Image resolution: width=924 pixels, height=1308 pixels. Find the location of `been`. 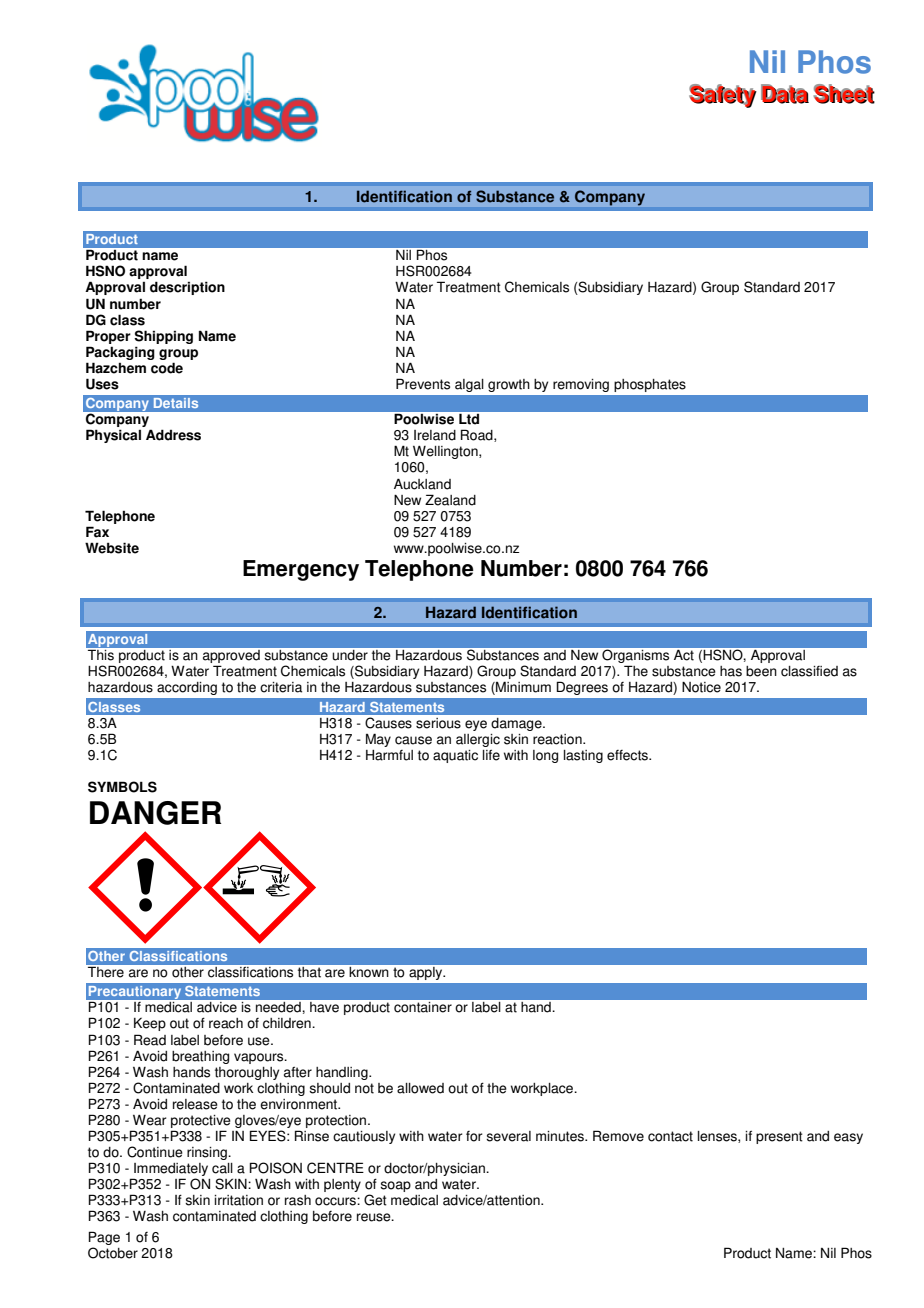

been is located at coordinates (761, 671).
